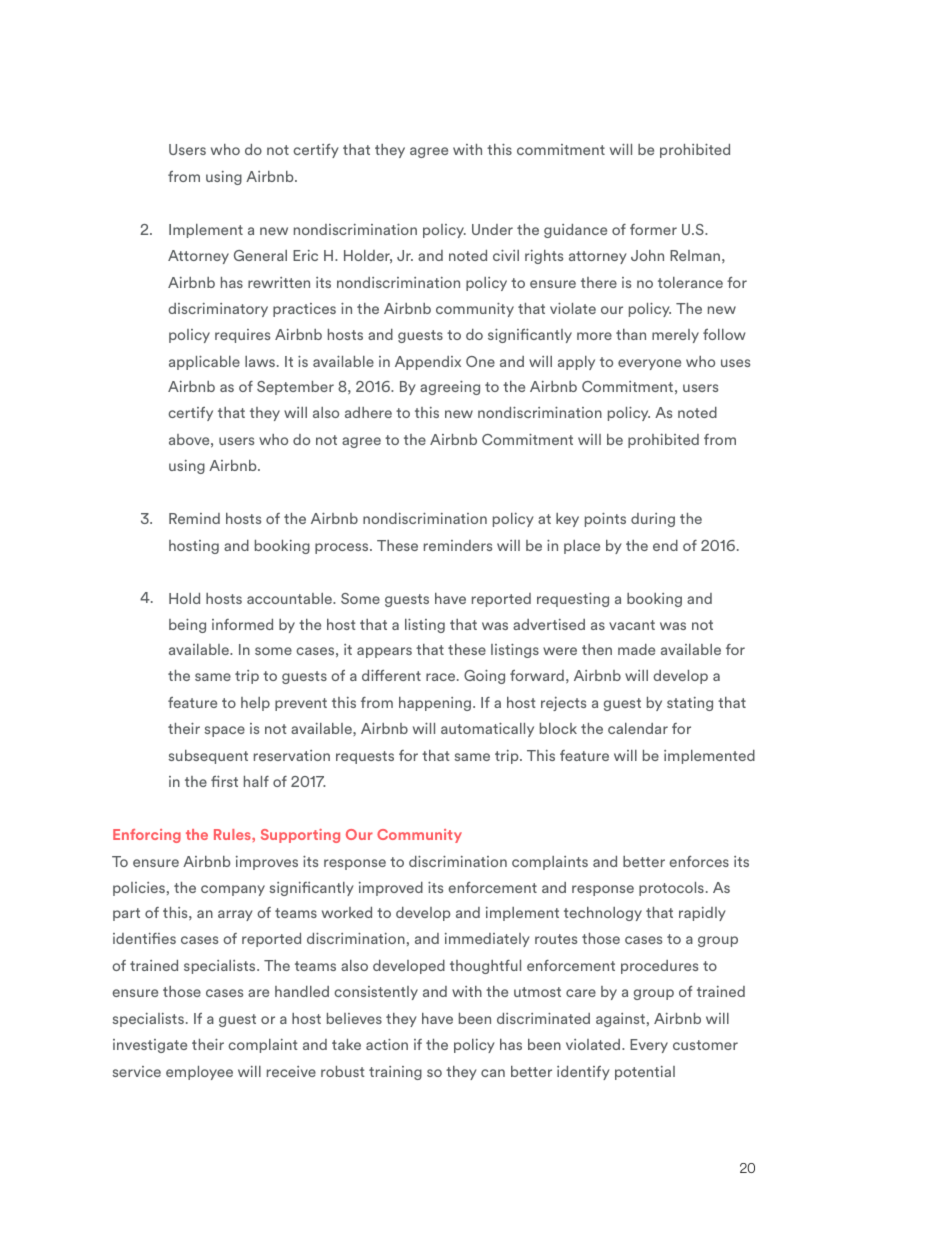  Describe the element at coordinates (199, 1073) in the document. I see `employee` at that location.
